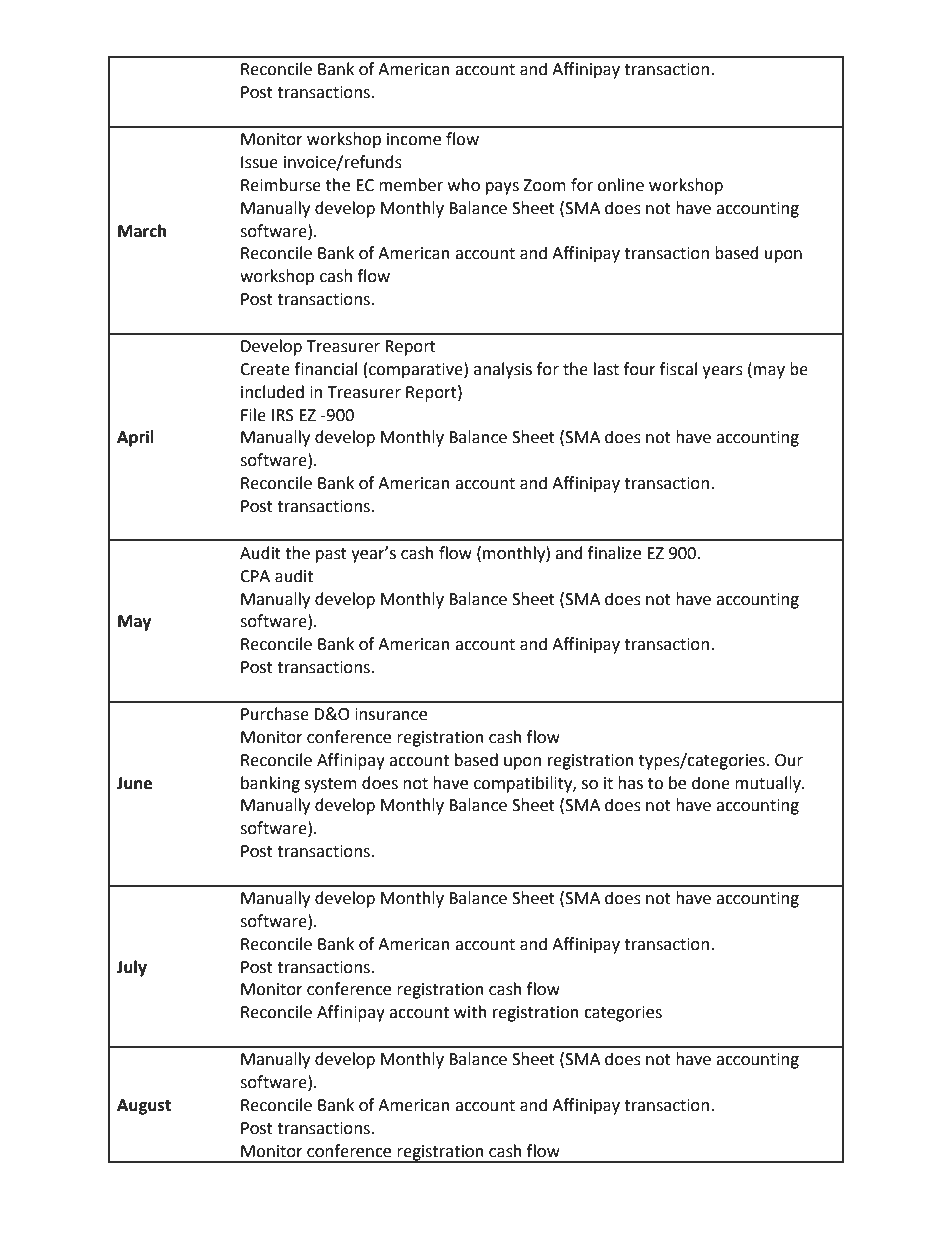 Image resolution: width=952 pixels, height=1233 pixels. Describe the element at coordinates (255, 576) in the document. I see `CPA` at that location.
